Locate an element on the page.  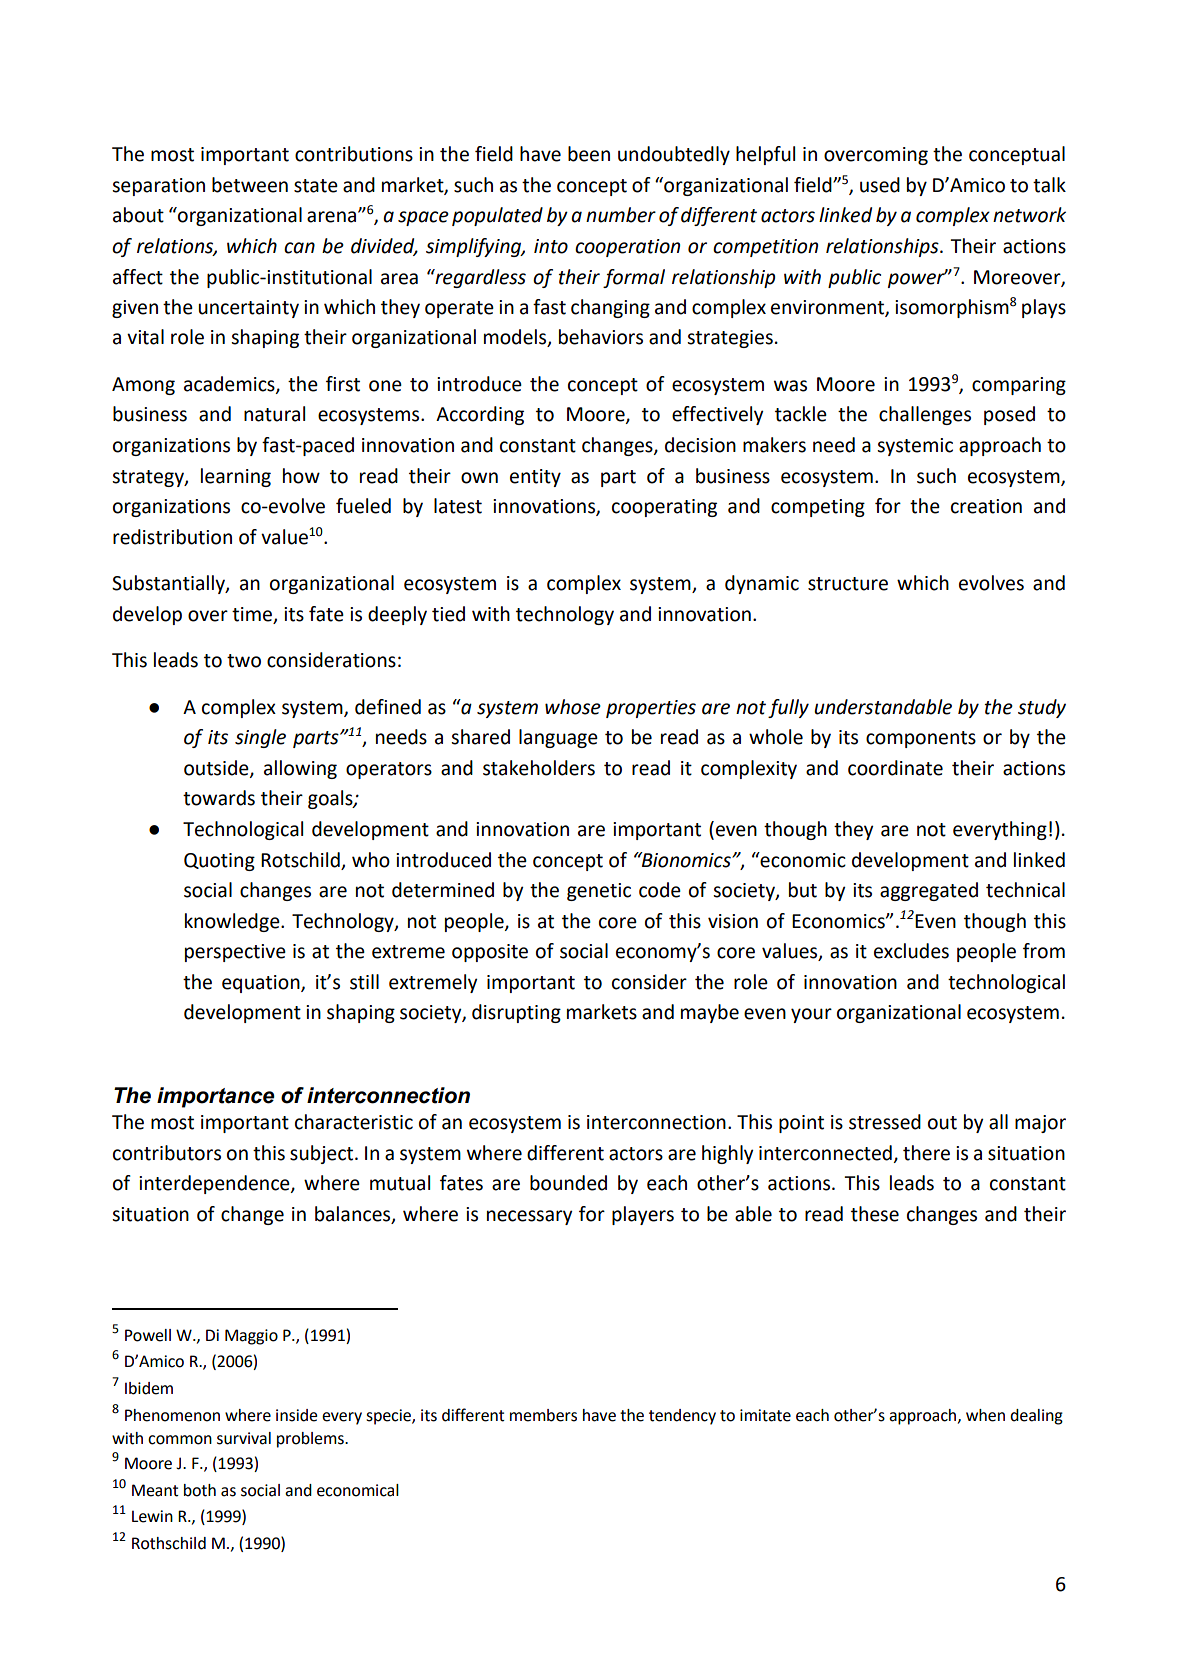
stressed is located at coordinates (885, 1122).
